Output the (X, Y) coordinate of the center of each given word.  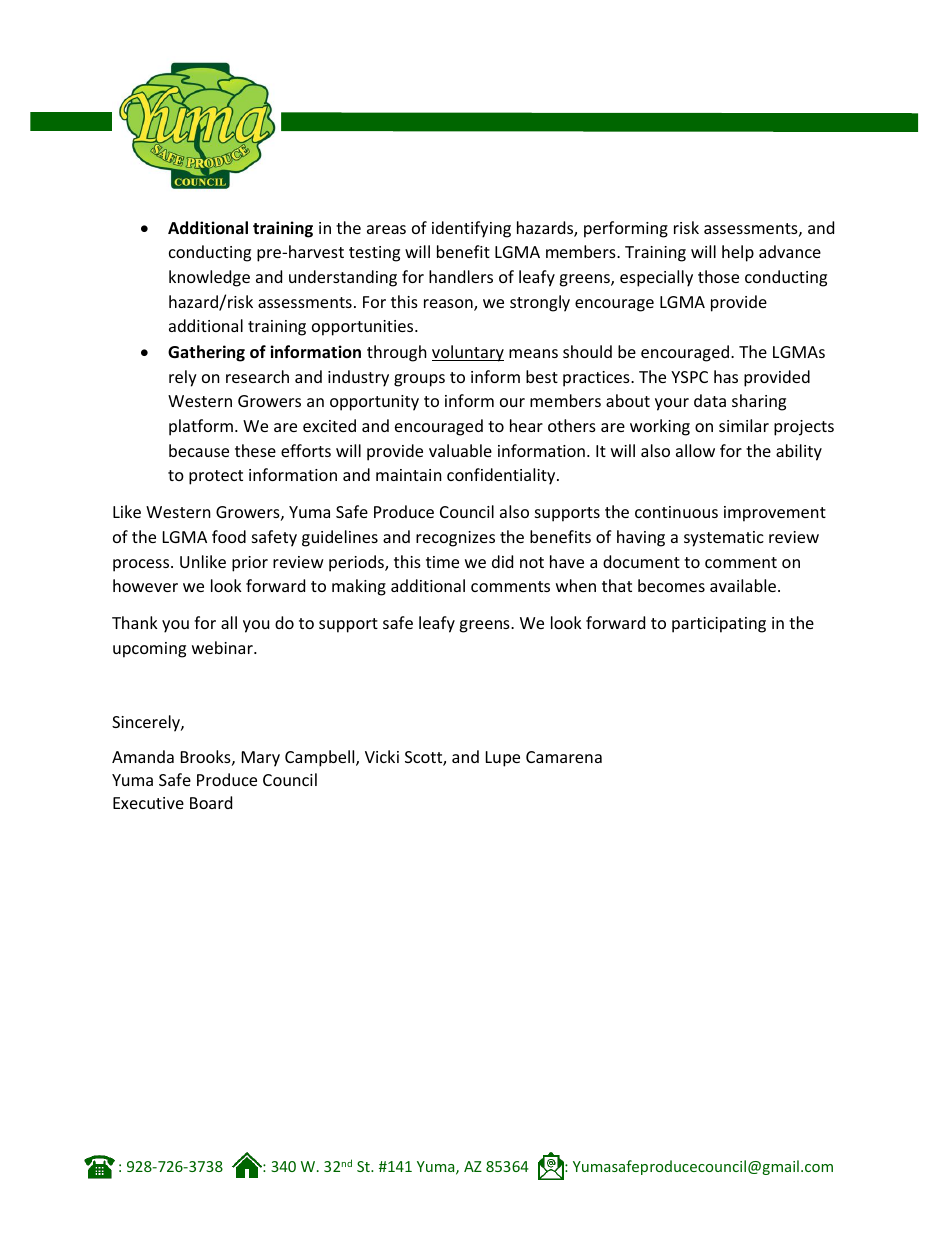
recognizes (455, 539)
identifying (471, 229)
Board (211, 802)
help (738, 253)
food (229, 536)
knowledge (209, 278)
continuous (676, 512)
